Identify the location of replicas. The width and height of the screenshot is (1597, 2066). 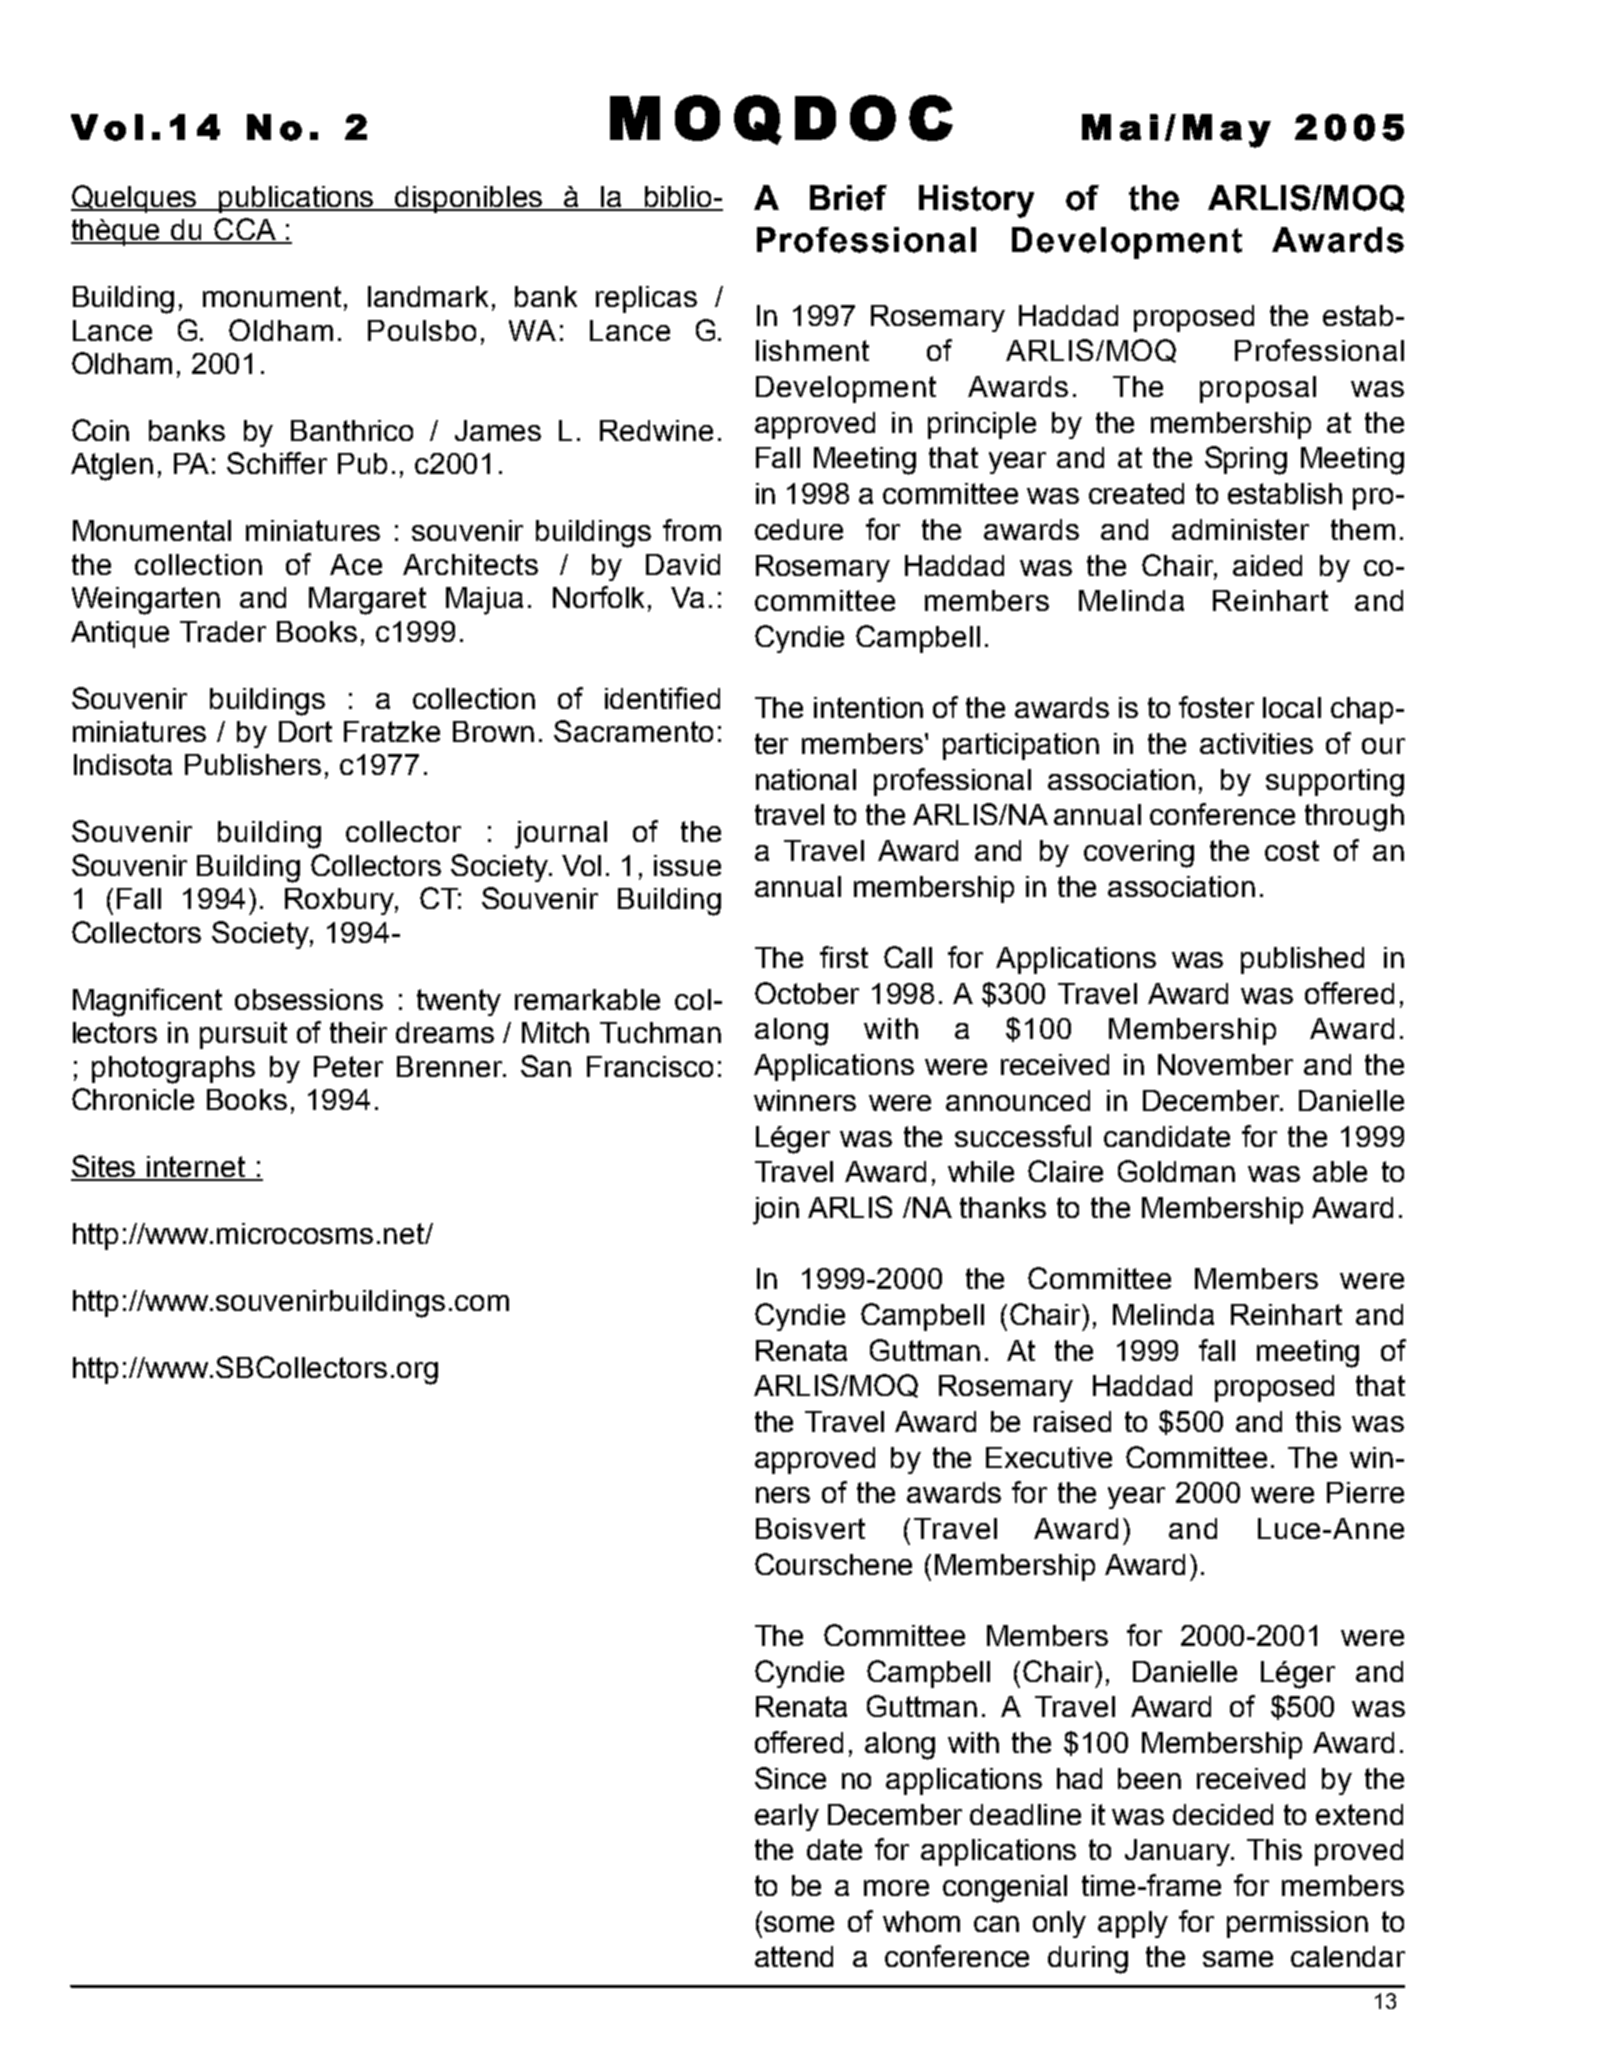
(646, 299).
